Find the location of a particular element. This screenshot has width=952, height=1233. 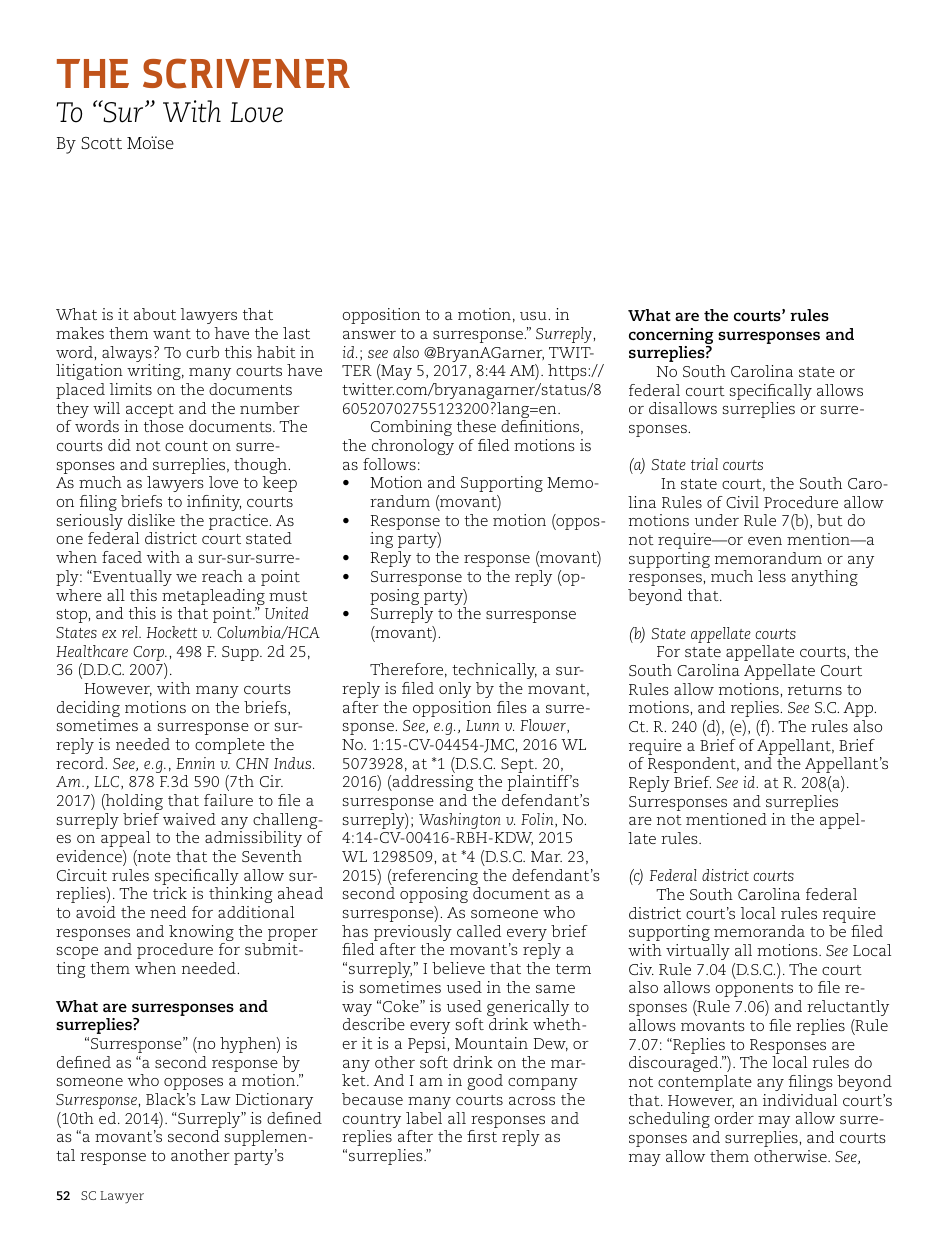

Dictionary is located at coordinates (274, 1101).
